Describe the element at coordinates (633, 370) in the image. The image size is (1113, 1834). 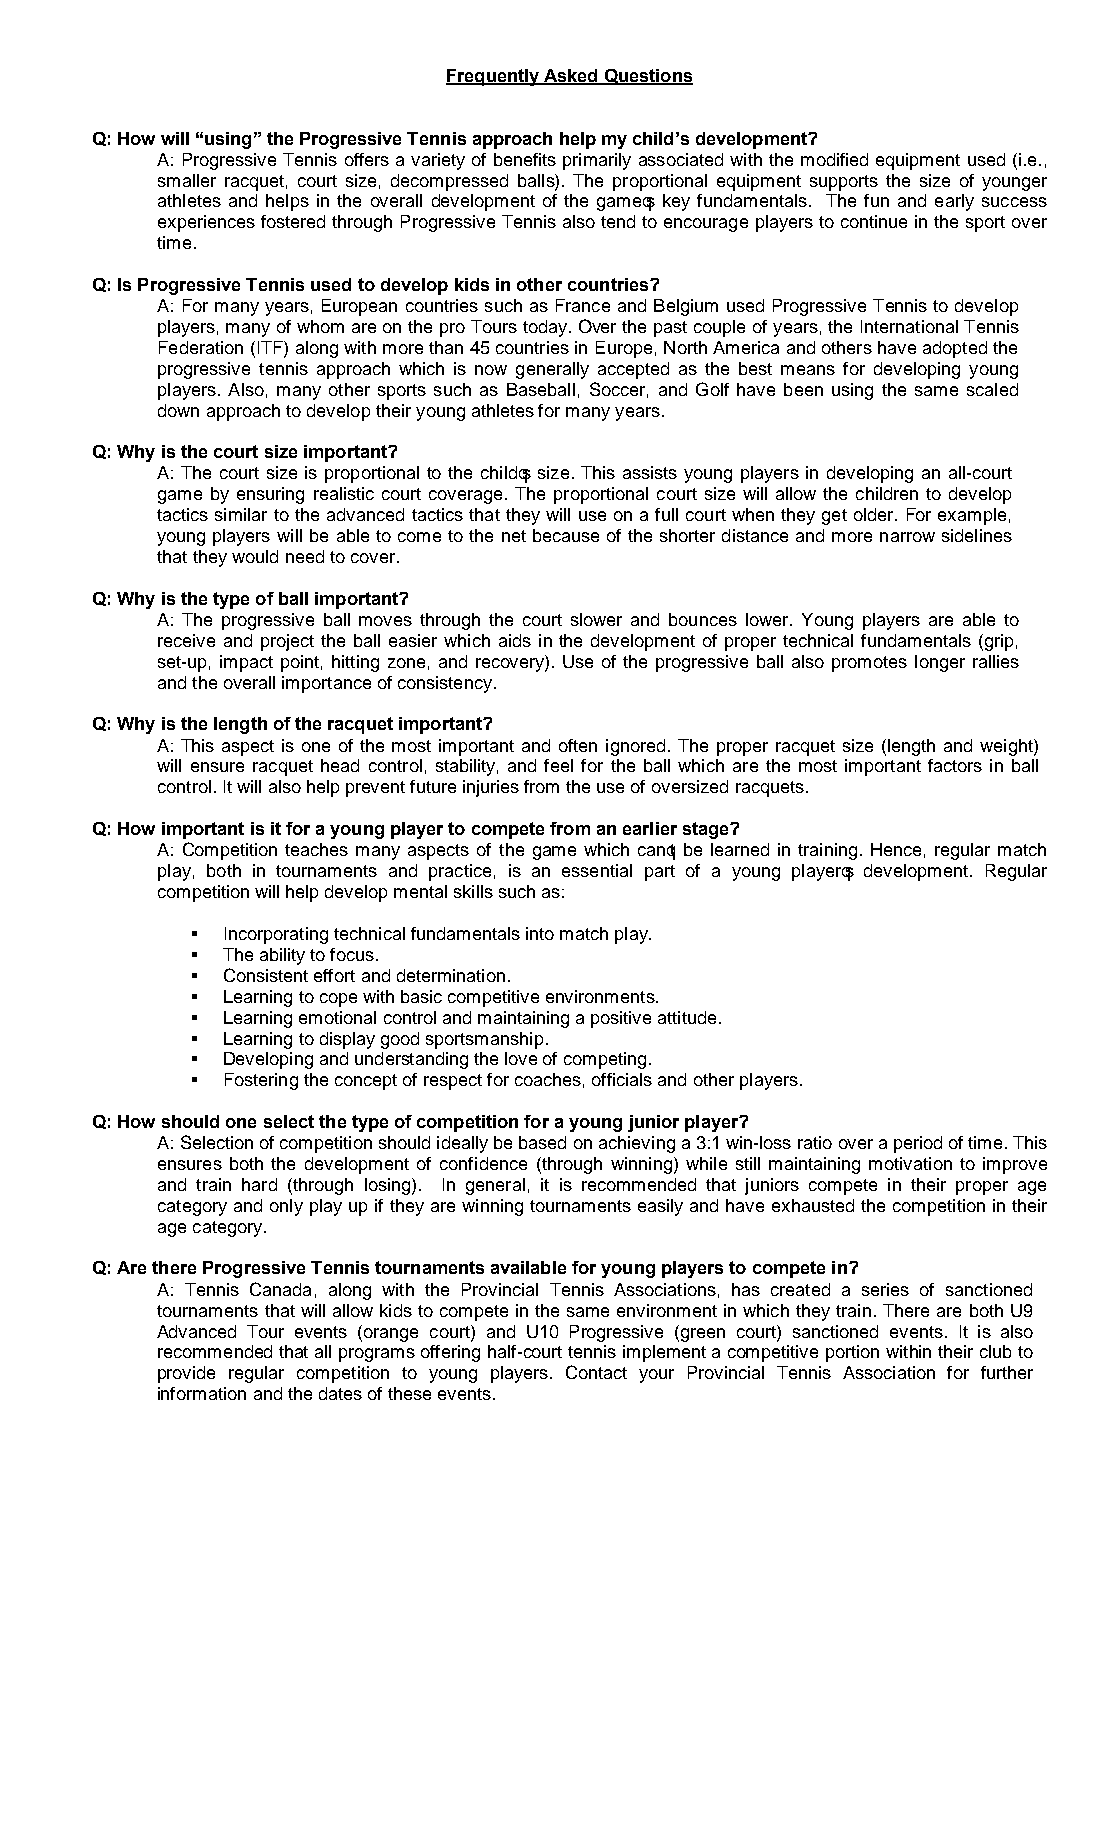
I see `accepted` at that location.
